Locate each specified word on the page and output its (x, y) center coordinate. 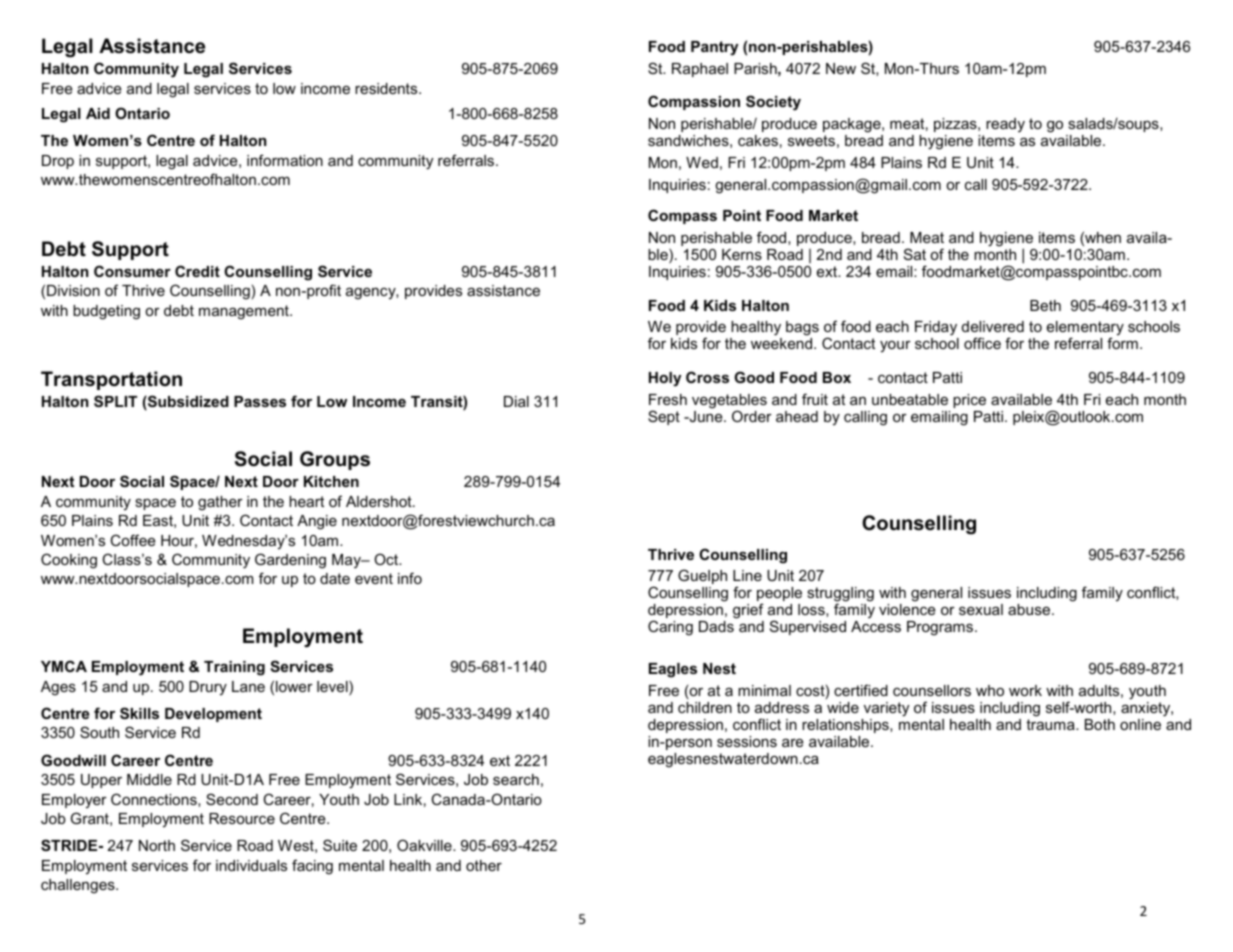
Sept (664, 417)
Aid (98, 113)
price (969, 401)
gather (220, 503)
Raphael (700, 70)
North (157, 845)
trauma (1051, 724)
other (484, 865)
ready (1005, 125)
